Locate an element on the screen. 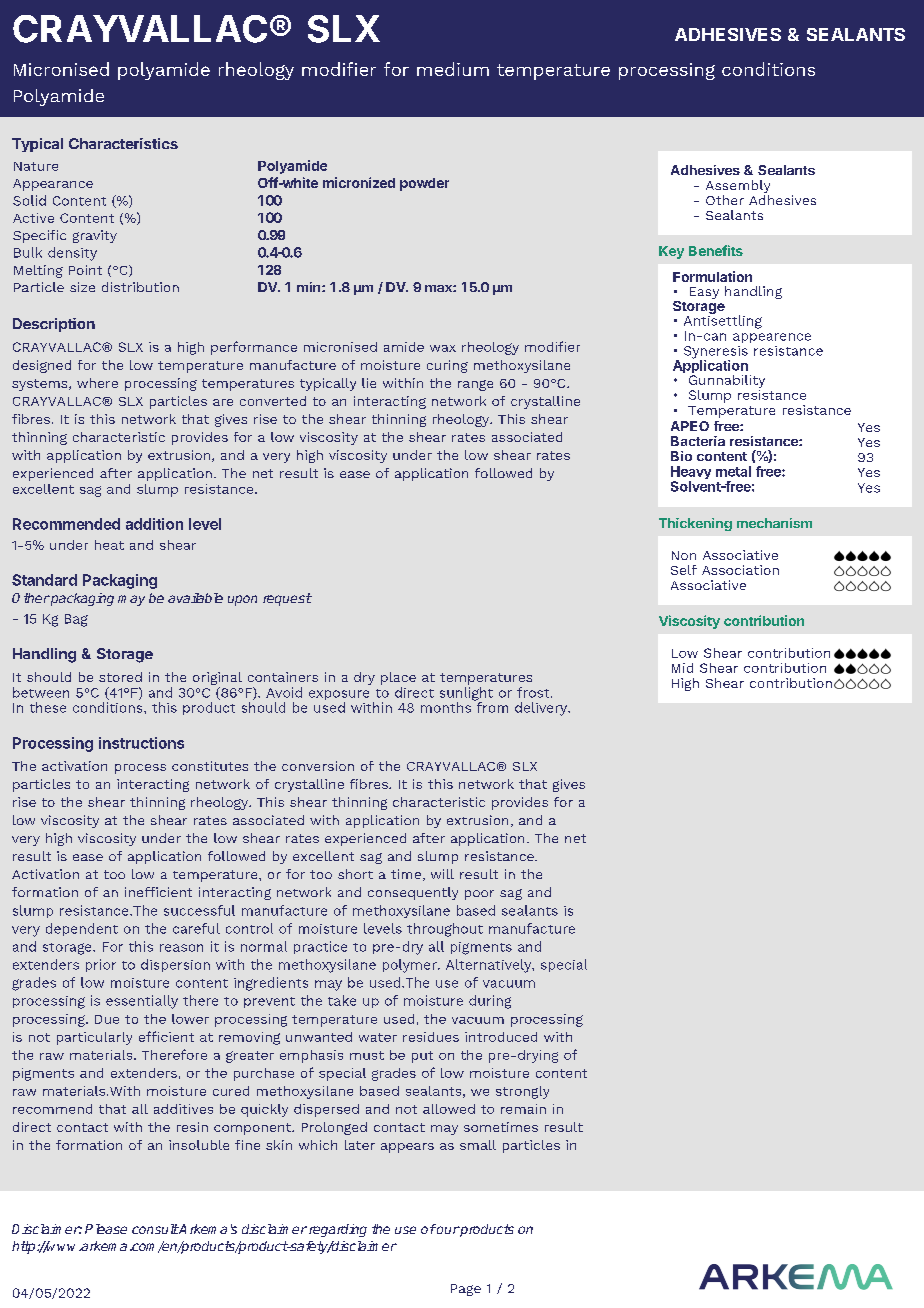 Image resolution: width=924 pixels, height=1308 pixels. Self is located at coordinates (684, 570).
